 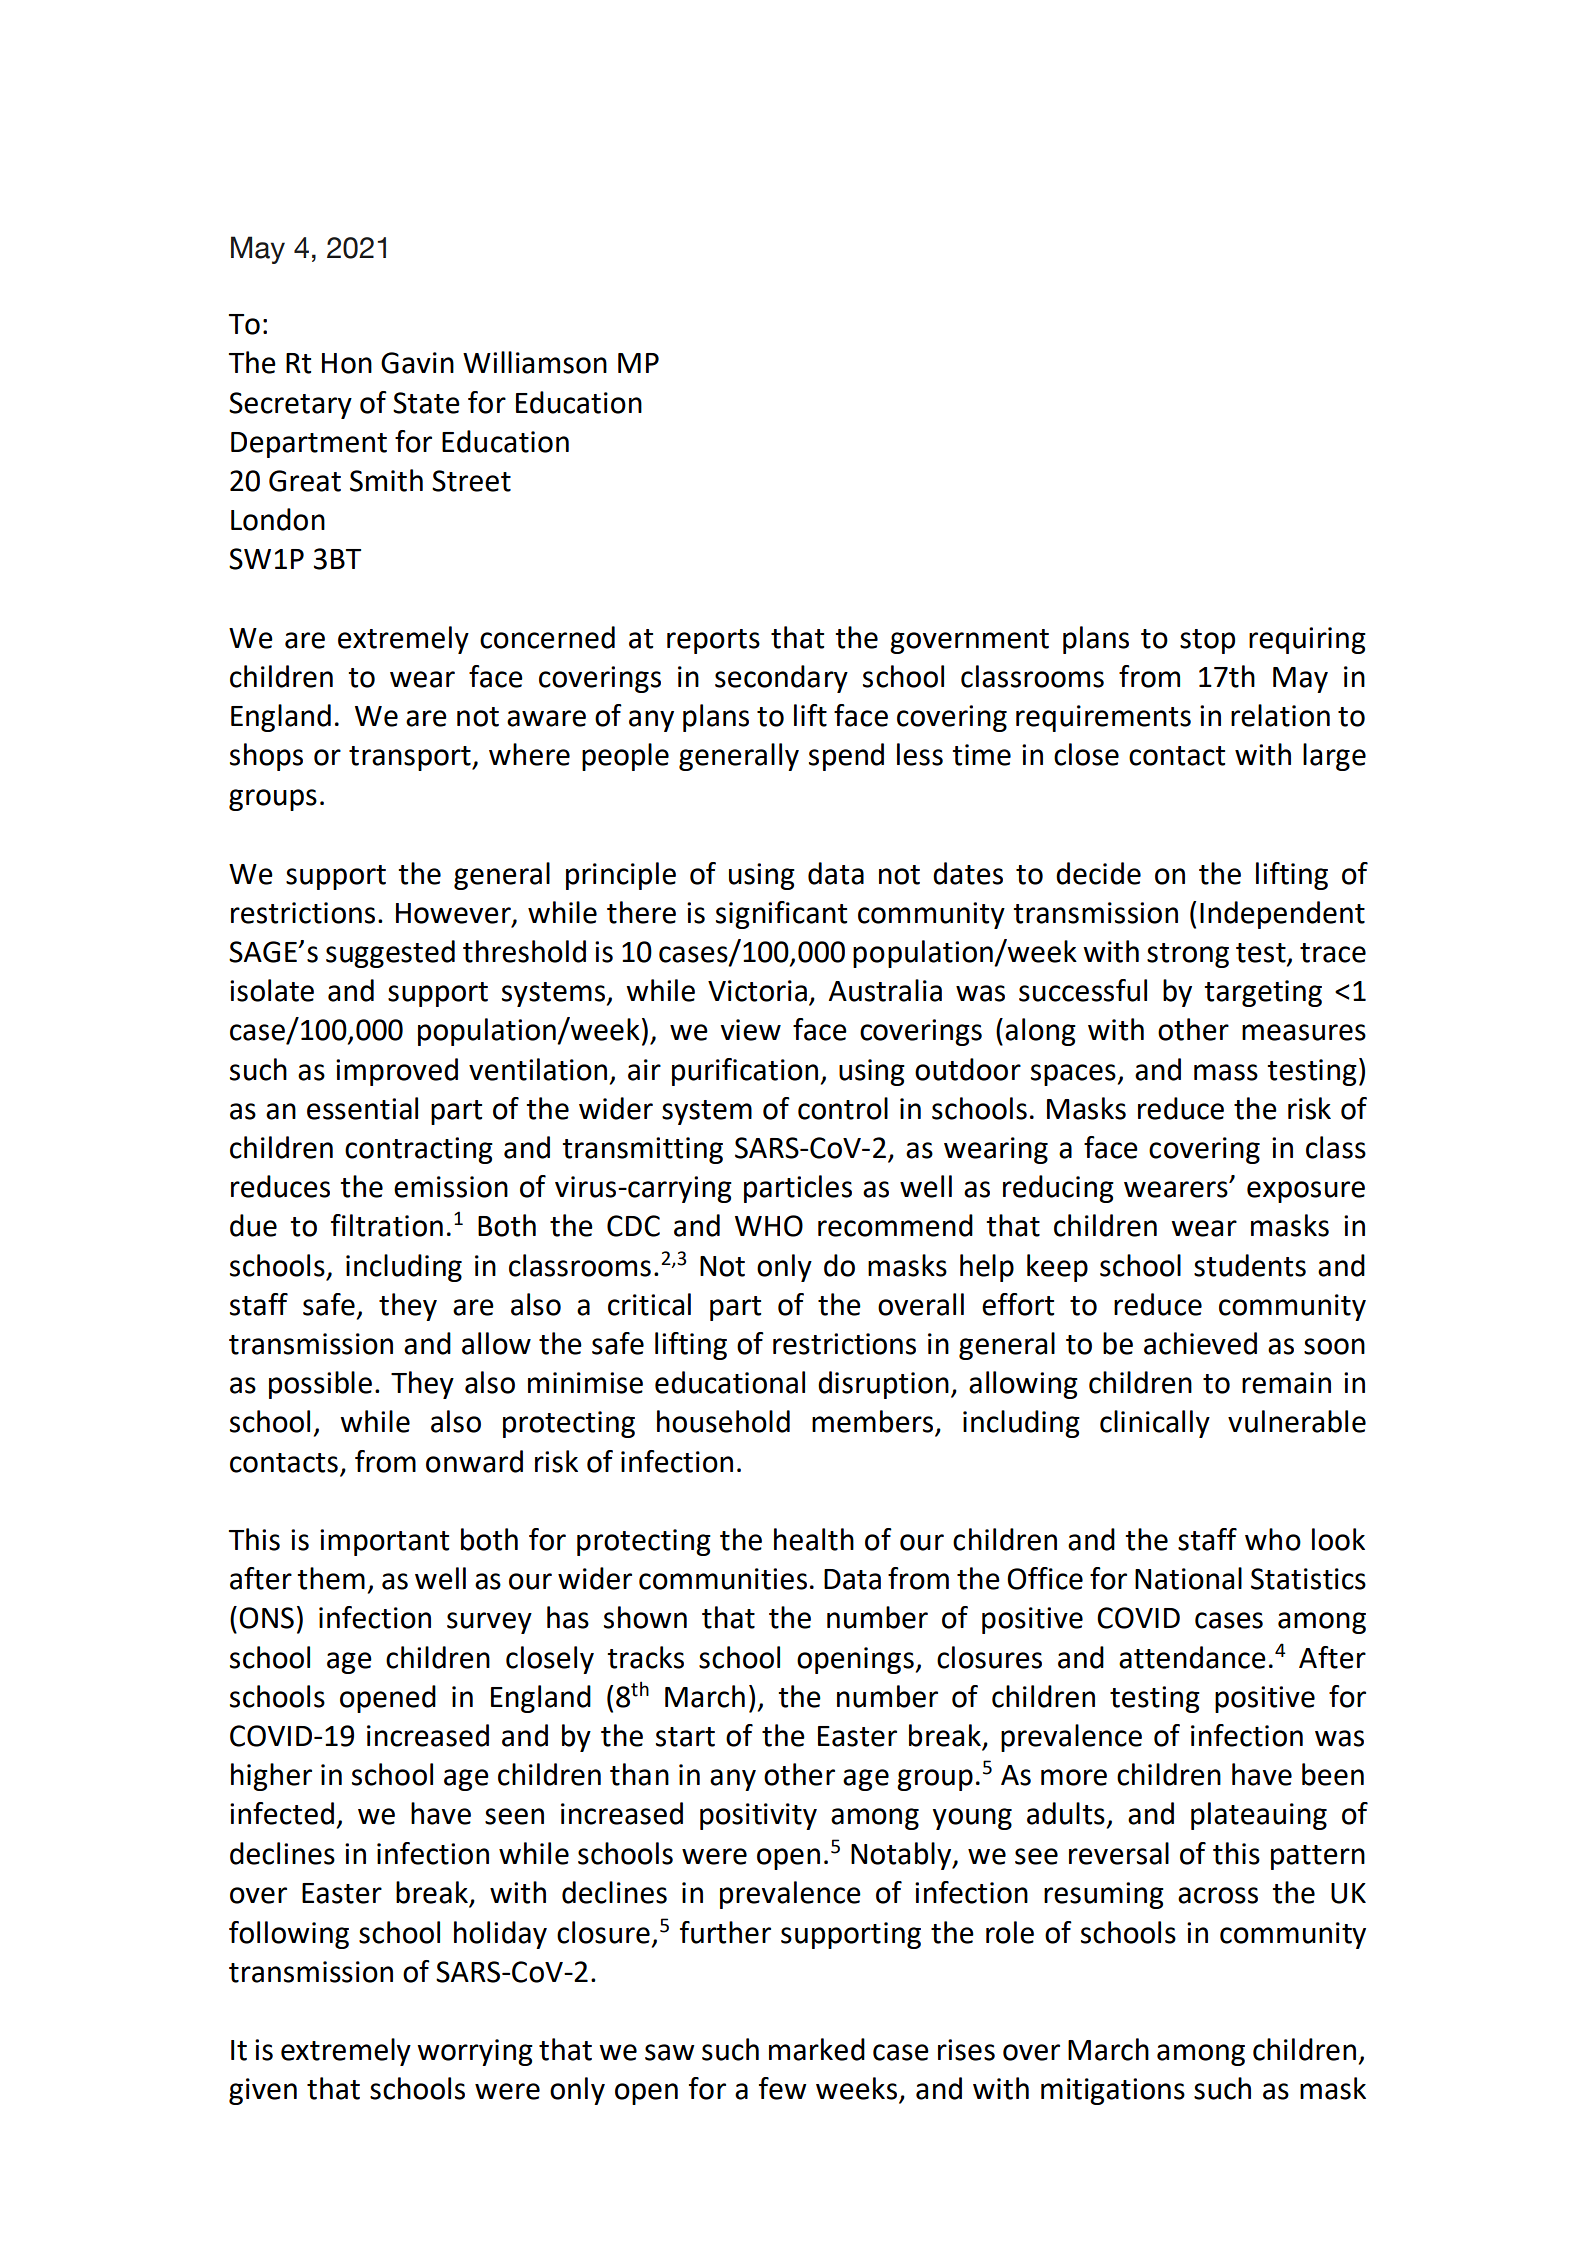 What do you see at coordinates (451, 1187) in the screenshot?
I see `emission` at bounding box center [451, 1187].
